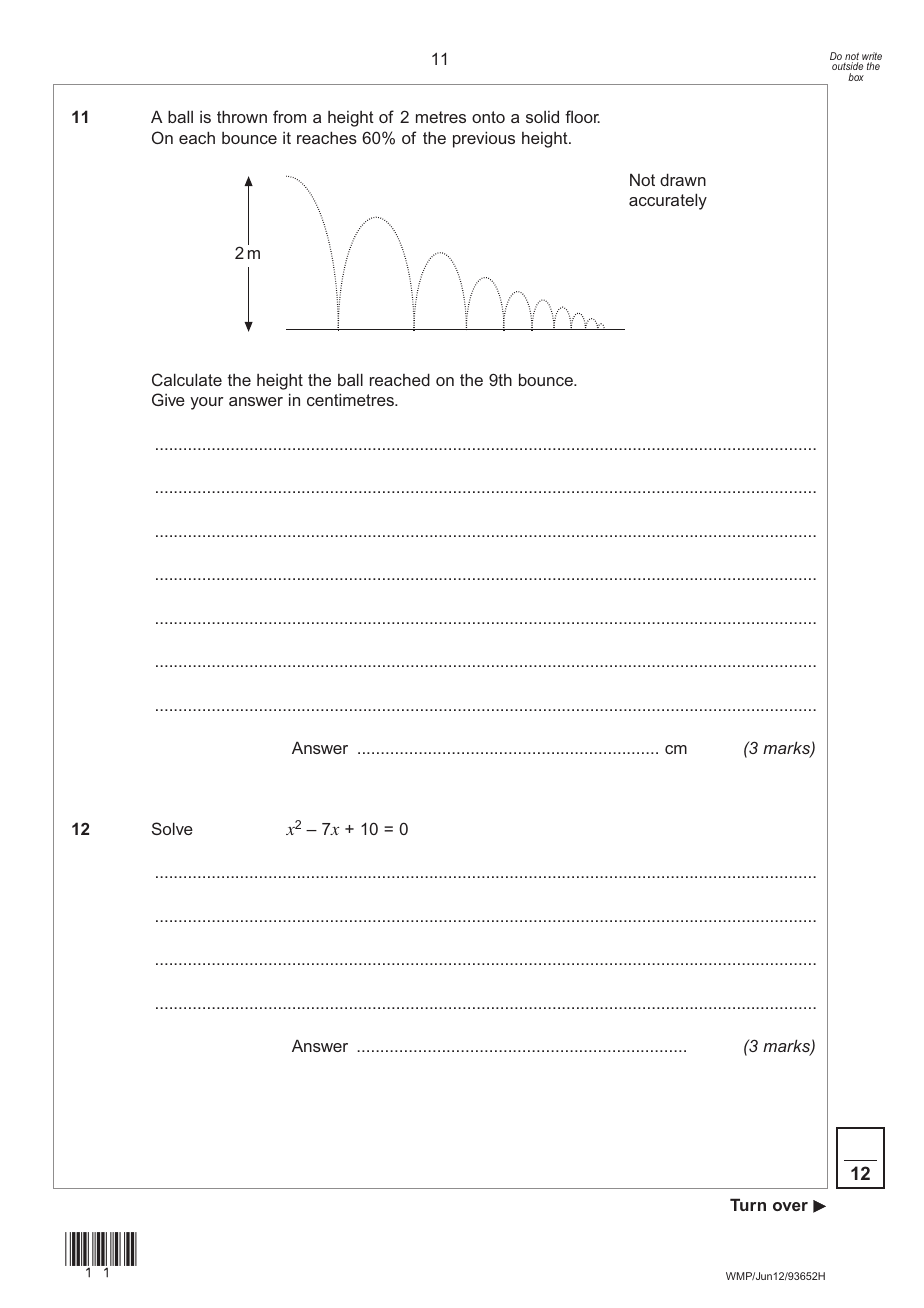 This screenshot has width=924, height=1308. Describe the element at coordinates (668, 201) in the screenshot. I see `accurately` at that location.
